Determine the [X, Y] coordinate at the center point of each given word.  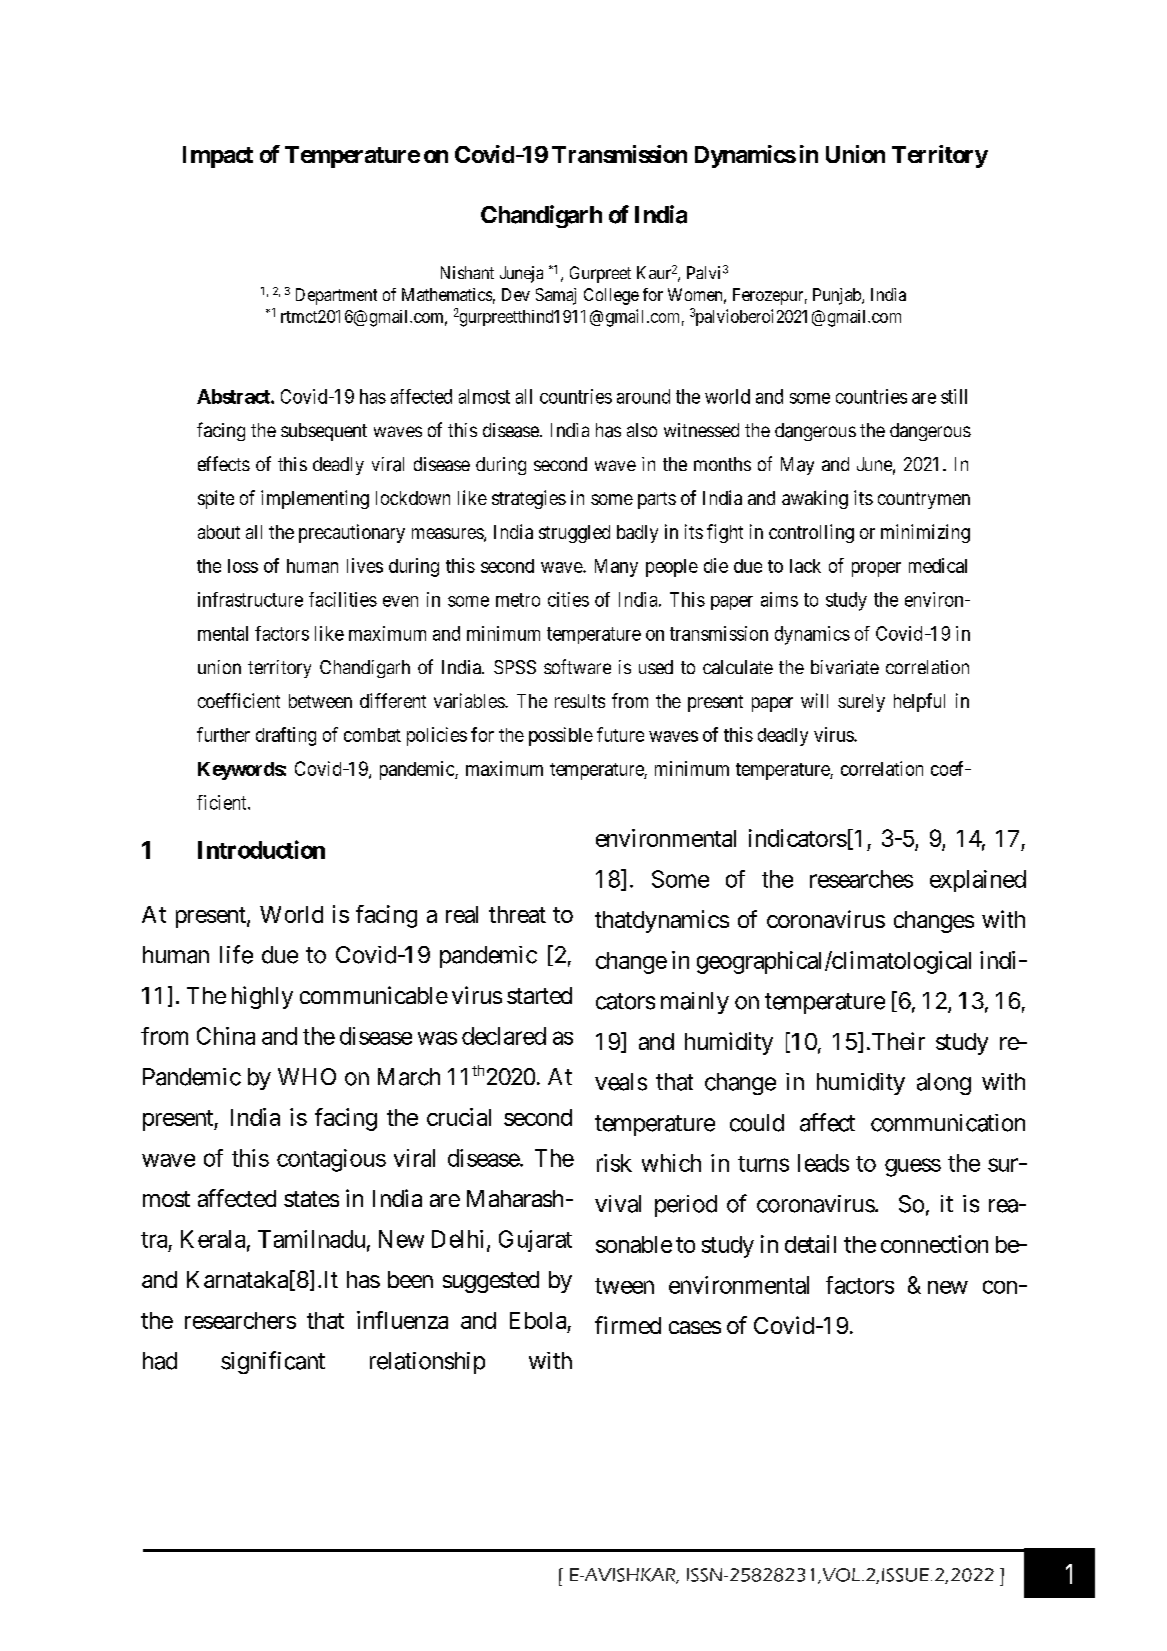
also [642, 430]
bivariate [845, 667]
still [954, 396]
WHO [307, 1076]
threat [517, 914]
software [577, 666]
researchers [240, 1320]
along [944, 1084]
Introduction [261, 849]
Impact [218, 157]
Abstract [234, 396]
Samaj [556, 296]
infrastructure [250, 599]
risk [614, 1163]
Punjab [838, 296]
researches [861, 879]
